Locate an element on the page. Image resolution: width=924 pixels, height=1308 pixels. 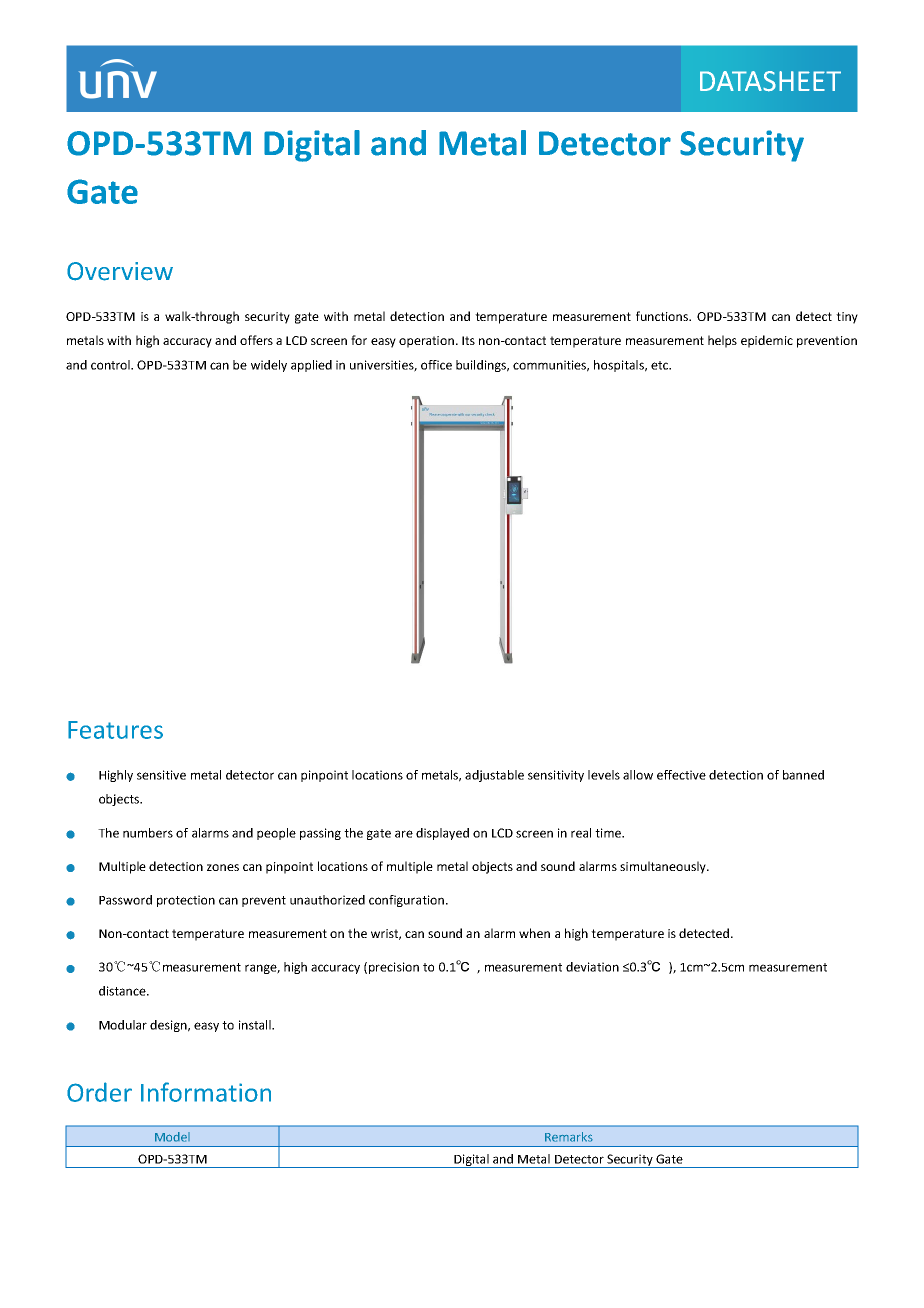
control is located at coordinates (111, 365).
